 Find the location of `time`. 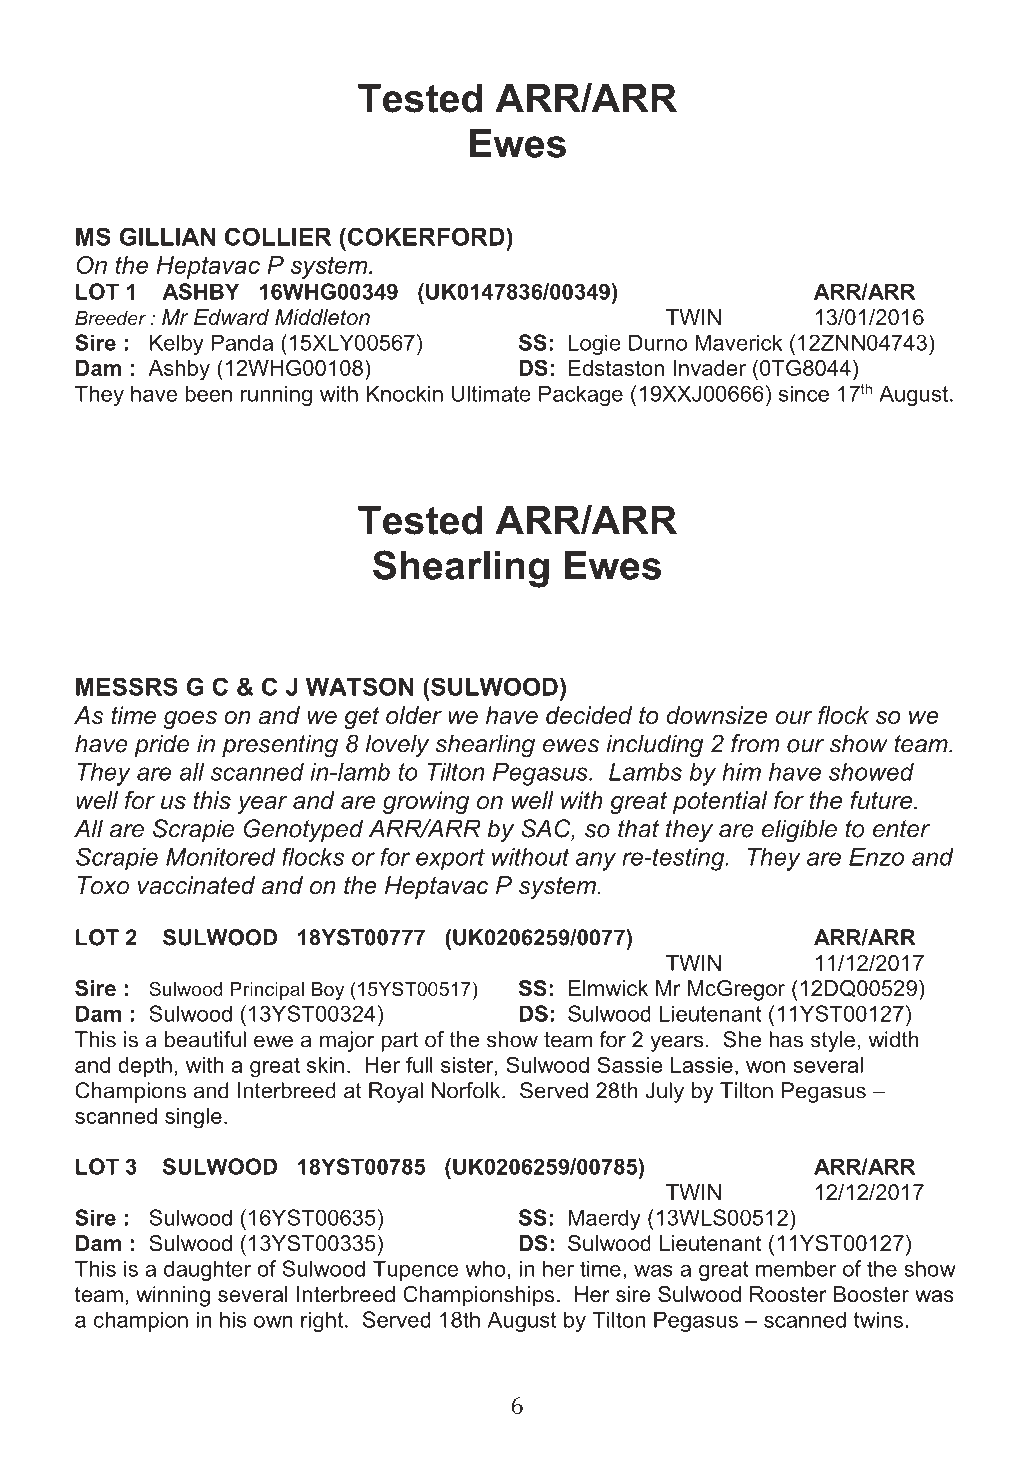

time is located at coordinates (133, 715).
